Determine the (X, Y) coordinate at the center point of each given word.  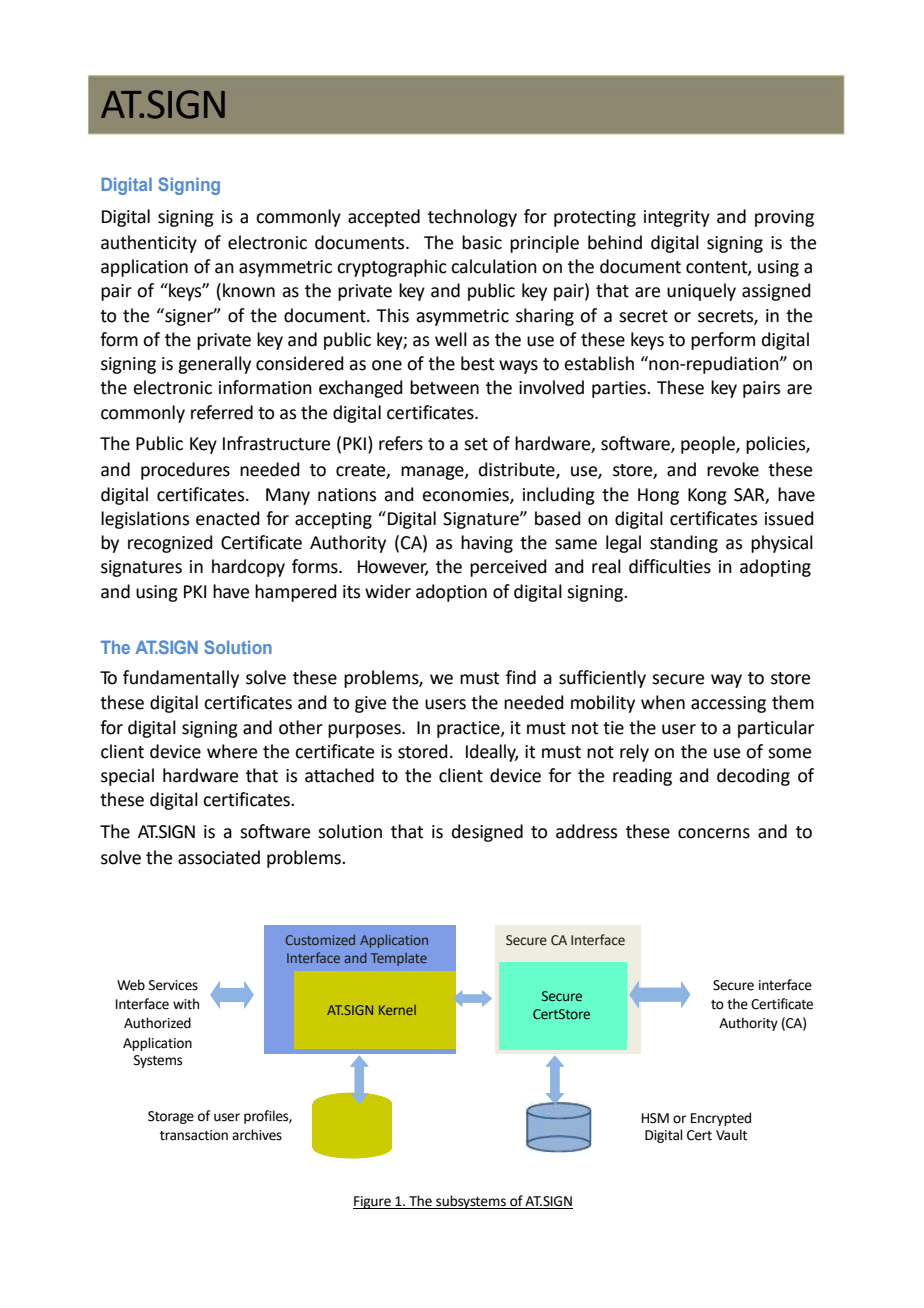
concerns (714, 833)
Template (399, 959)
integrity (677, 218)
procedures (185, 471)
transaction (194, 1135)
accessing (728, 704)
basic (482, 242)
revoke (733, 469)
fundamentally (181, 679)
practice (469, 729)
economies (466, 495)
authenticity (149, 244)
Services (173, 985)
